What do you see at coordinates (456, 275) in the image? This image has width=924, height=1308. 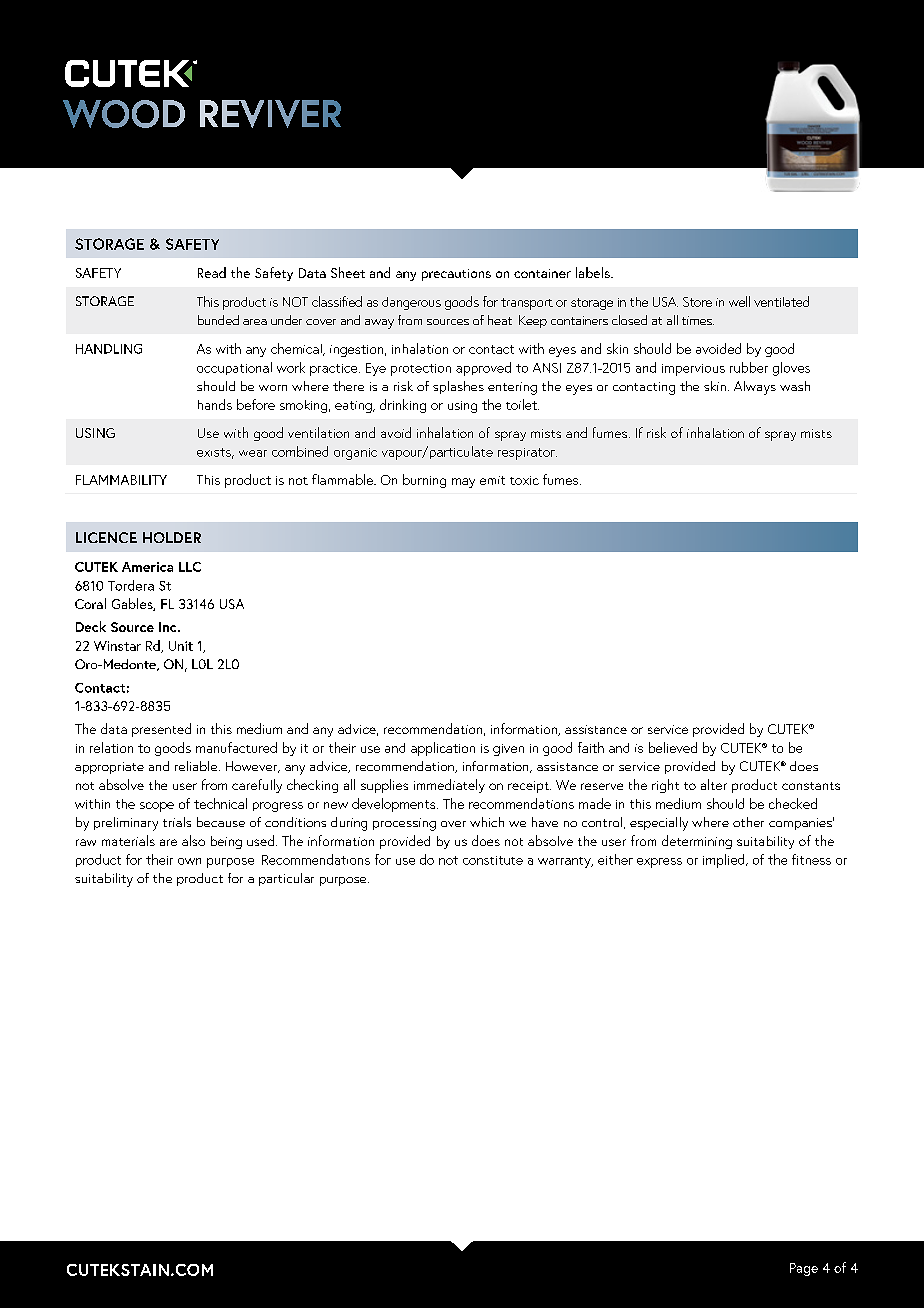 I see `precautions` at bounding box center [456, 275].
